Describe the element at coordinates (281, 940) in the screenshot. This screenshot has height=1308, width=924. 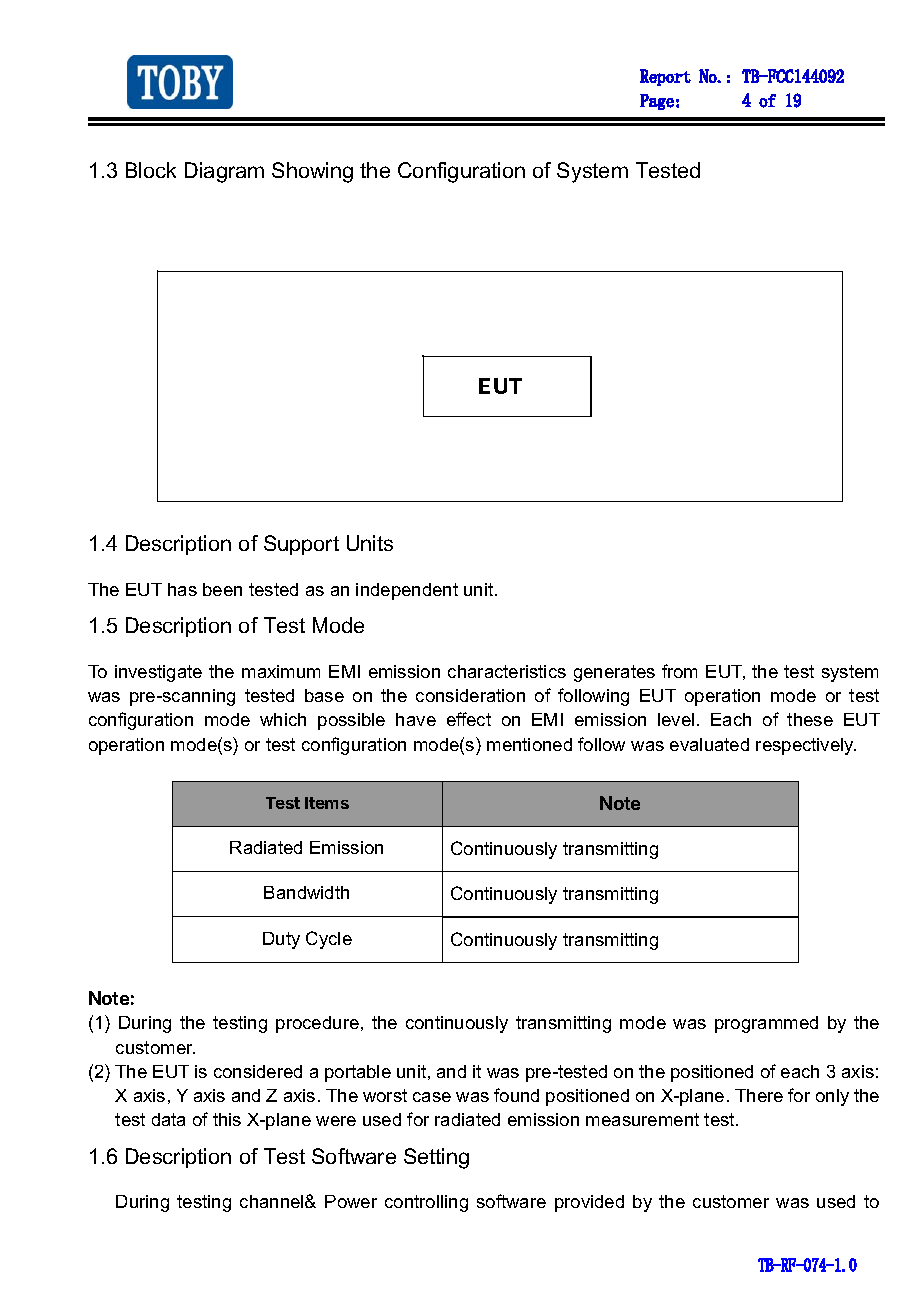
I see `Duty` at that location.
